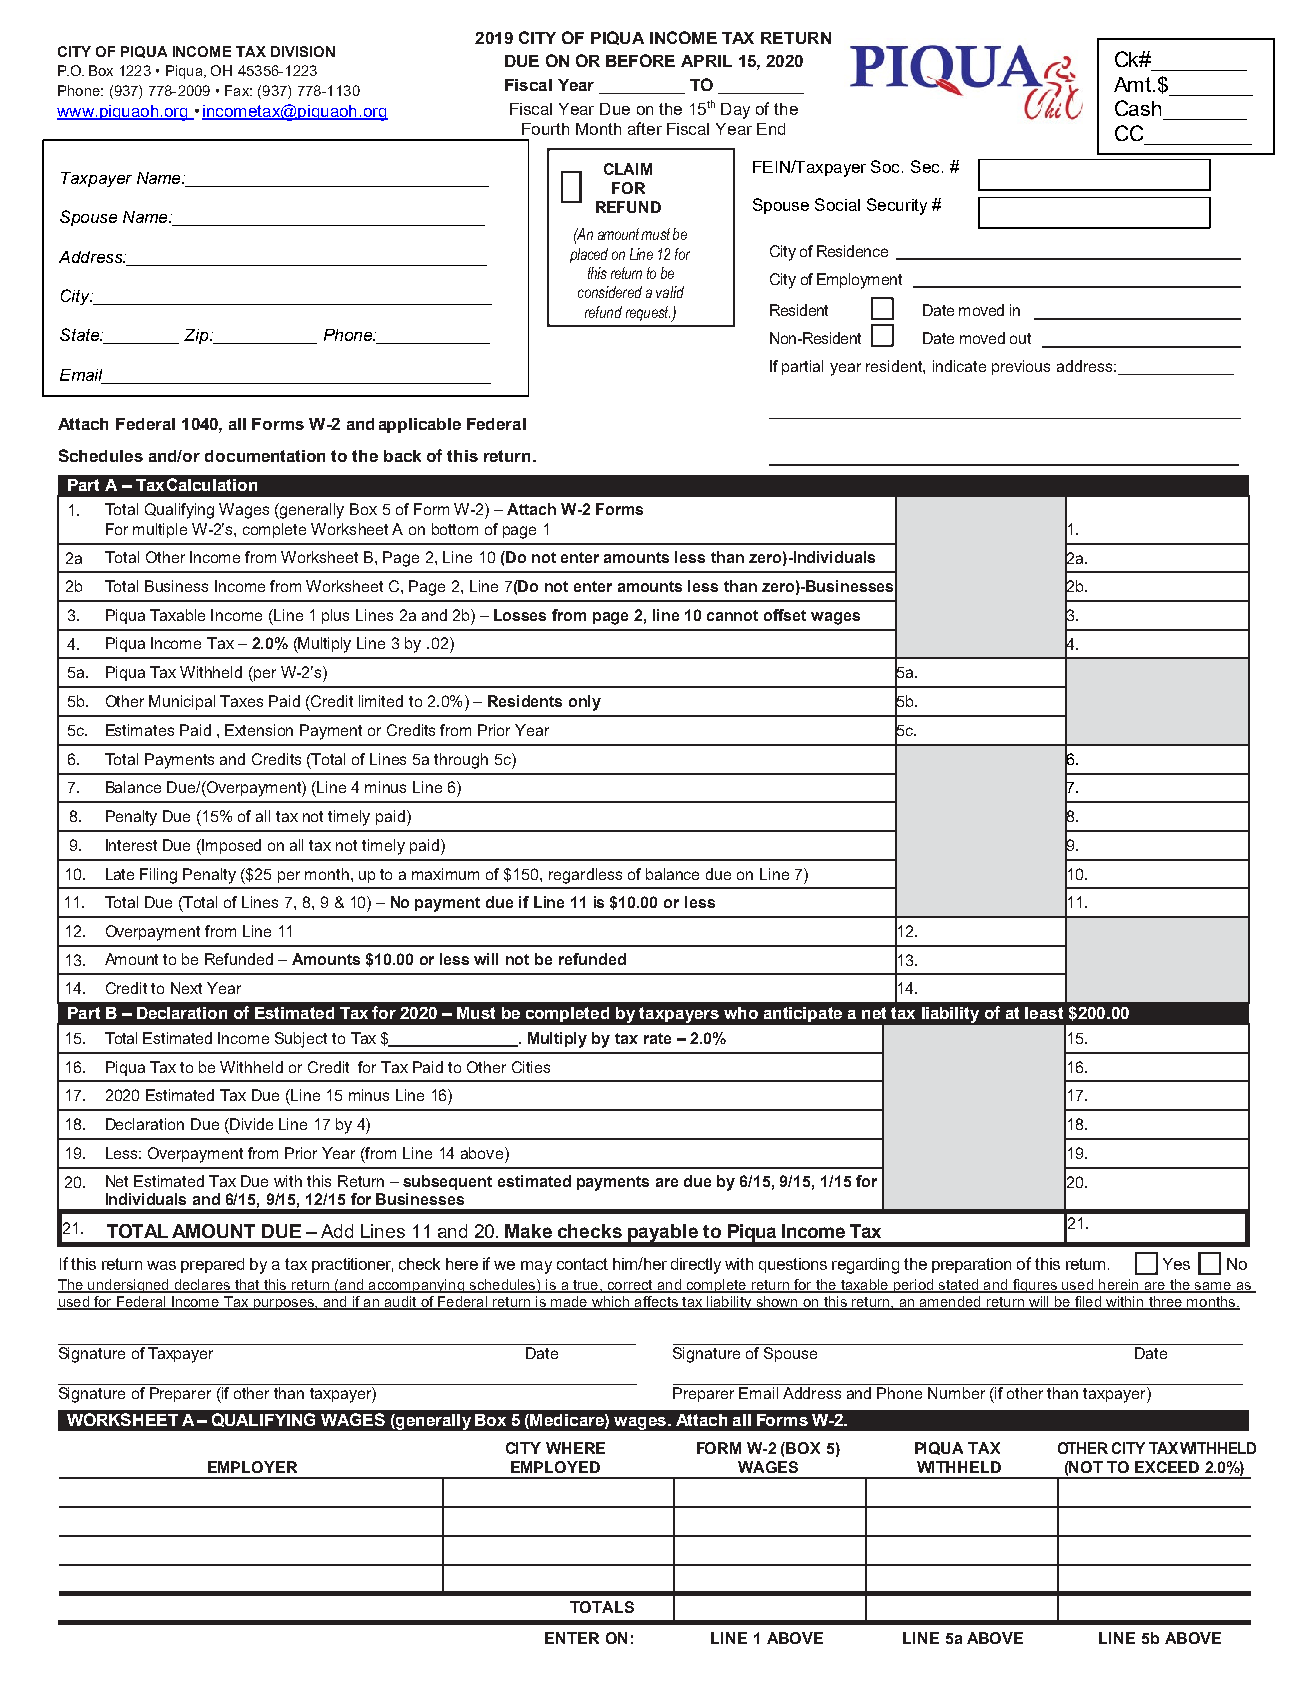 The image size is (1307, 1691). I want to click on Residence, so click(852, 251).
